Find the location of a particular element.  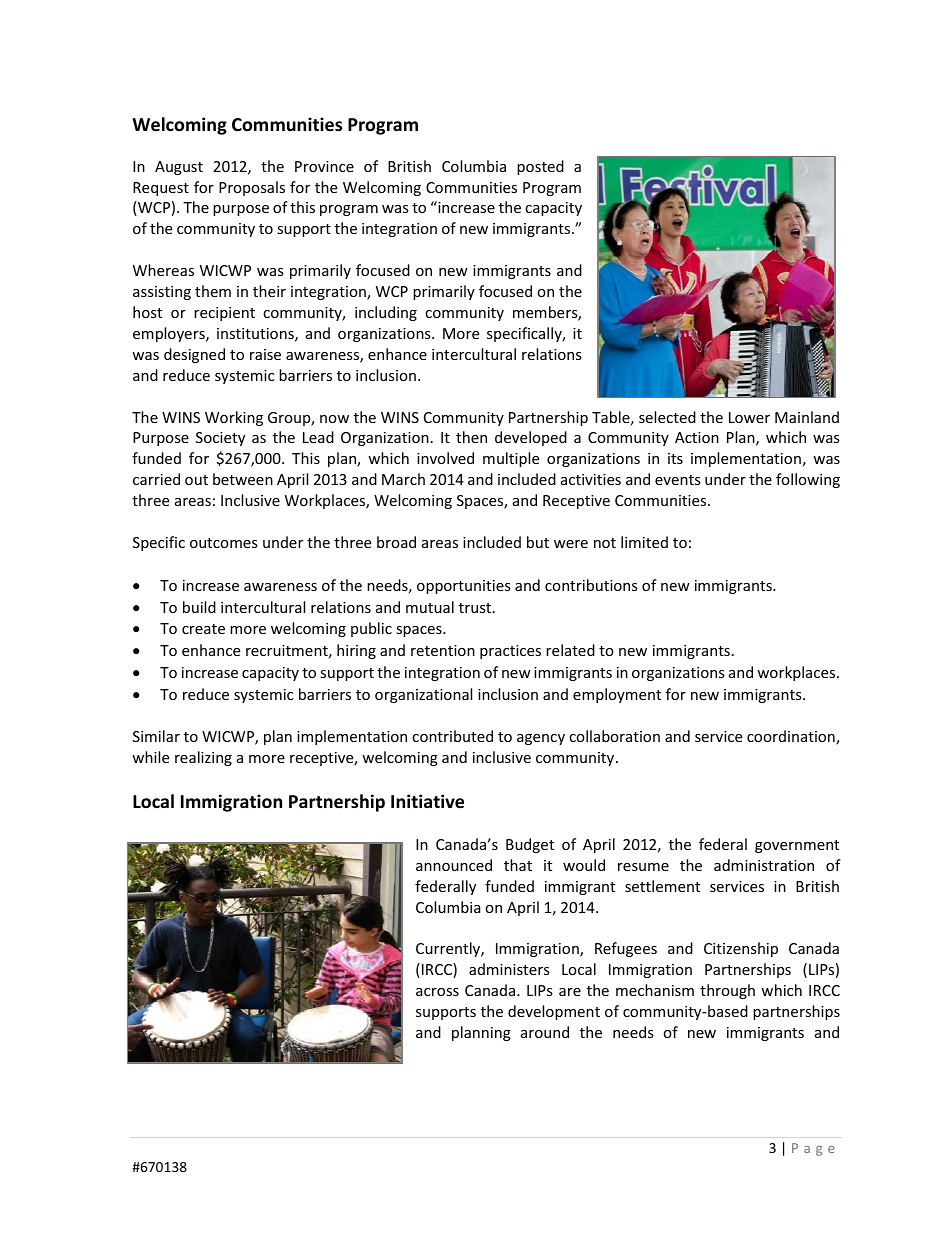

contributed is located at coordinates (452, 736).
